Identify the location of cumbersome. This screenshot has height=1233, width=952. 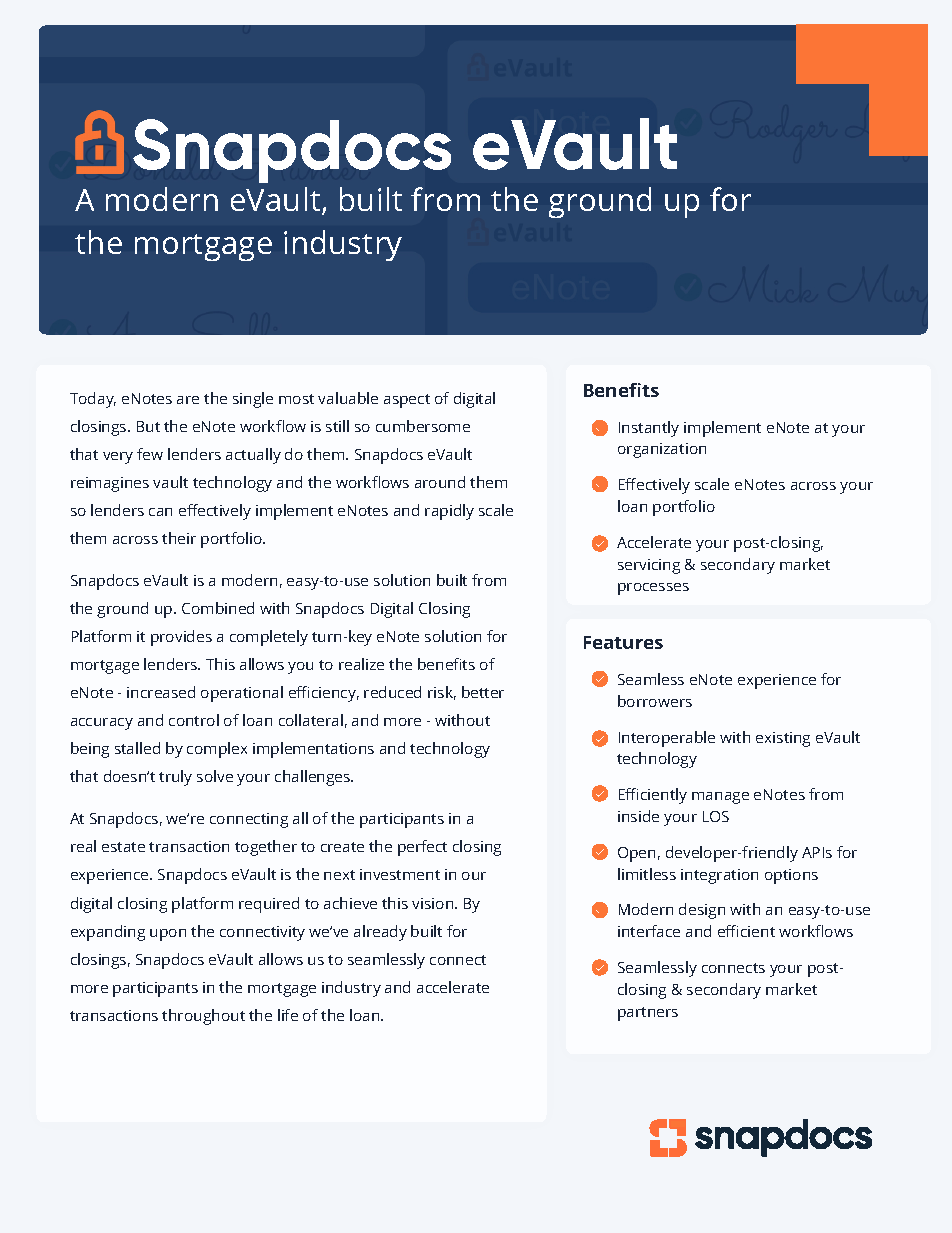
(423, 426).
